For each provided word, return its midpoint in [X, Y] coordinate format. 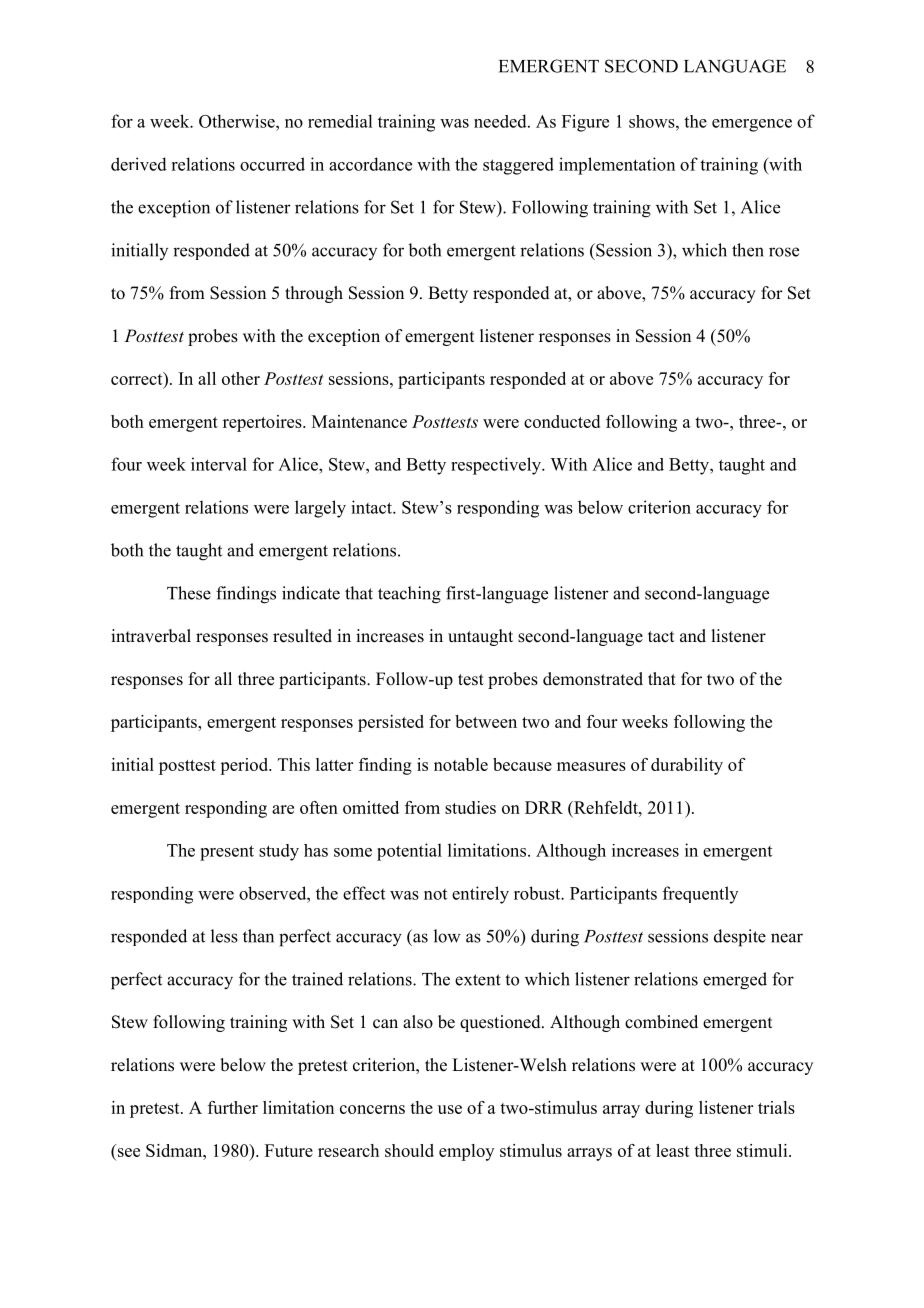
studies [470, 807]
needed [501, 121]
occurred [272, 164]
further [233, 1107]
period [245, 766]
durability [687, 766]
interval [219, 464]
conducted [562, 421]
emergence [752, 125]
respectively [497, 466]
